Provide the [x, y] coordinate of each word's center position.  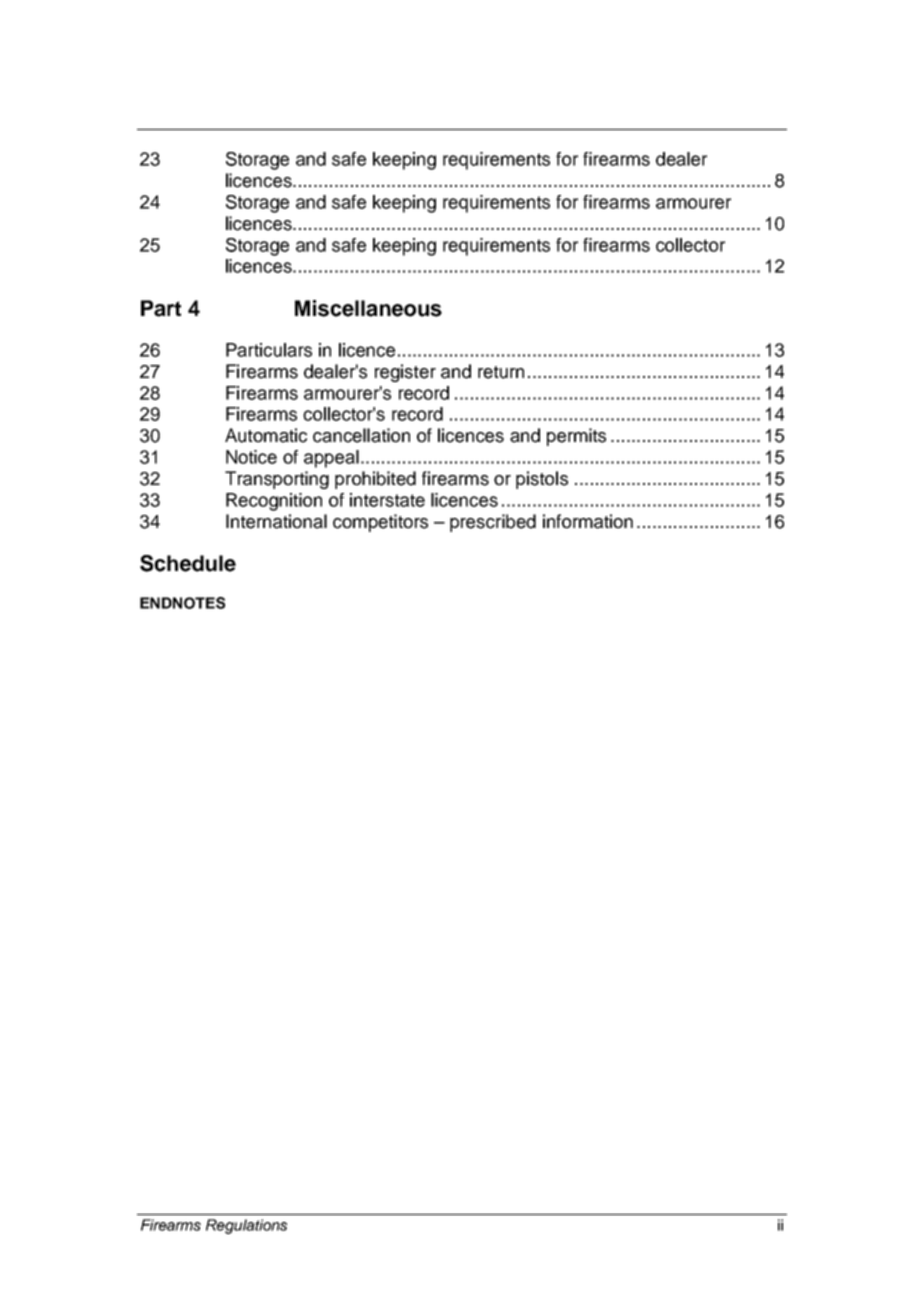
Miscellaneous [368, 308]
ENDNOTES [182, 603]
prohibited [375, 480]
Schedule [188, 563]
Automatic [266, 435]
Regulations [246, 1226]
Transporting [277, 480]
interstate [387, 500]
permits [576, 437]
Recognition [274, 502]
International [276, 521]
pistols [542, 480]
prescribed [493, 523]
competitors [380, 523]
